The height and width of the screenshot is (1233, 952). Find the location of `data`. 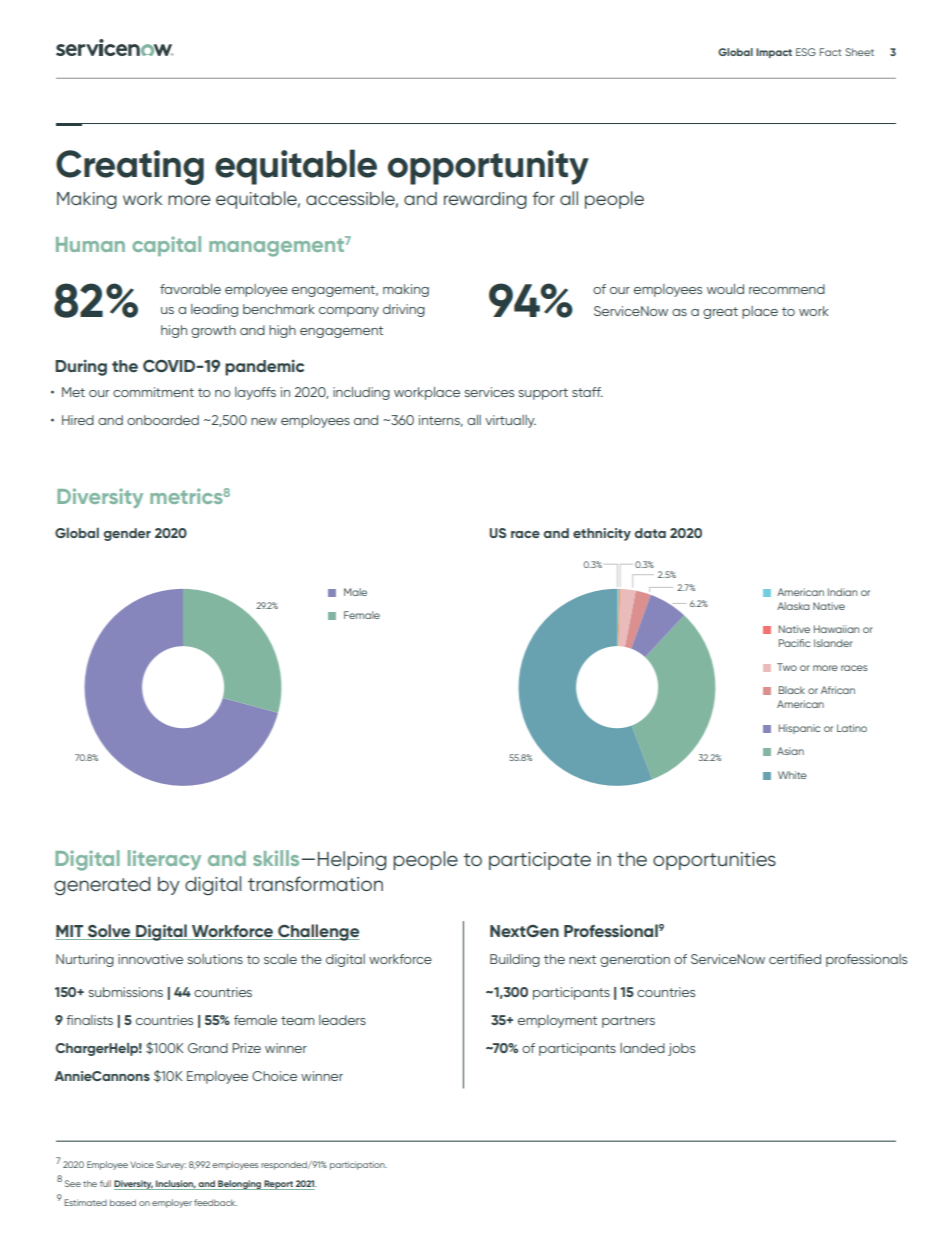

data is located at coordinates (650, 533).
